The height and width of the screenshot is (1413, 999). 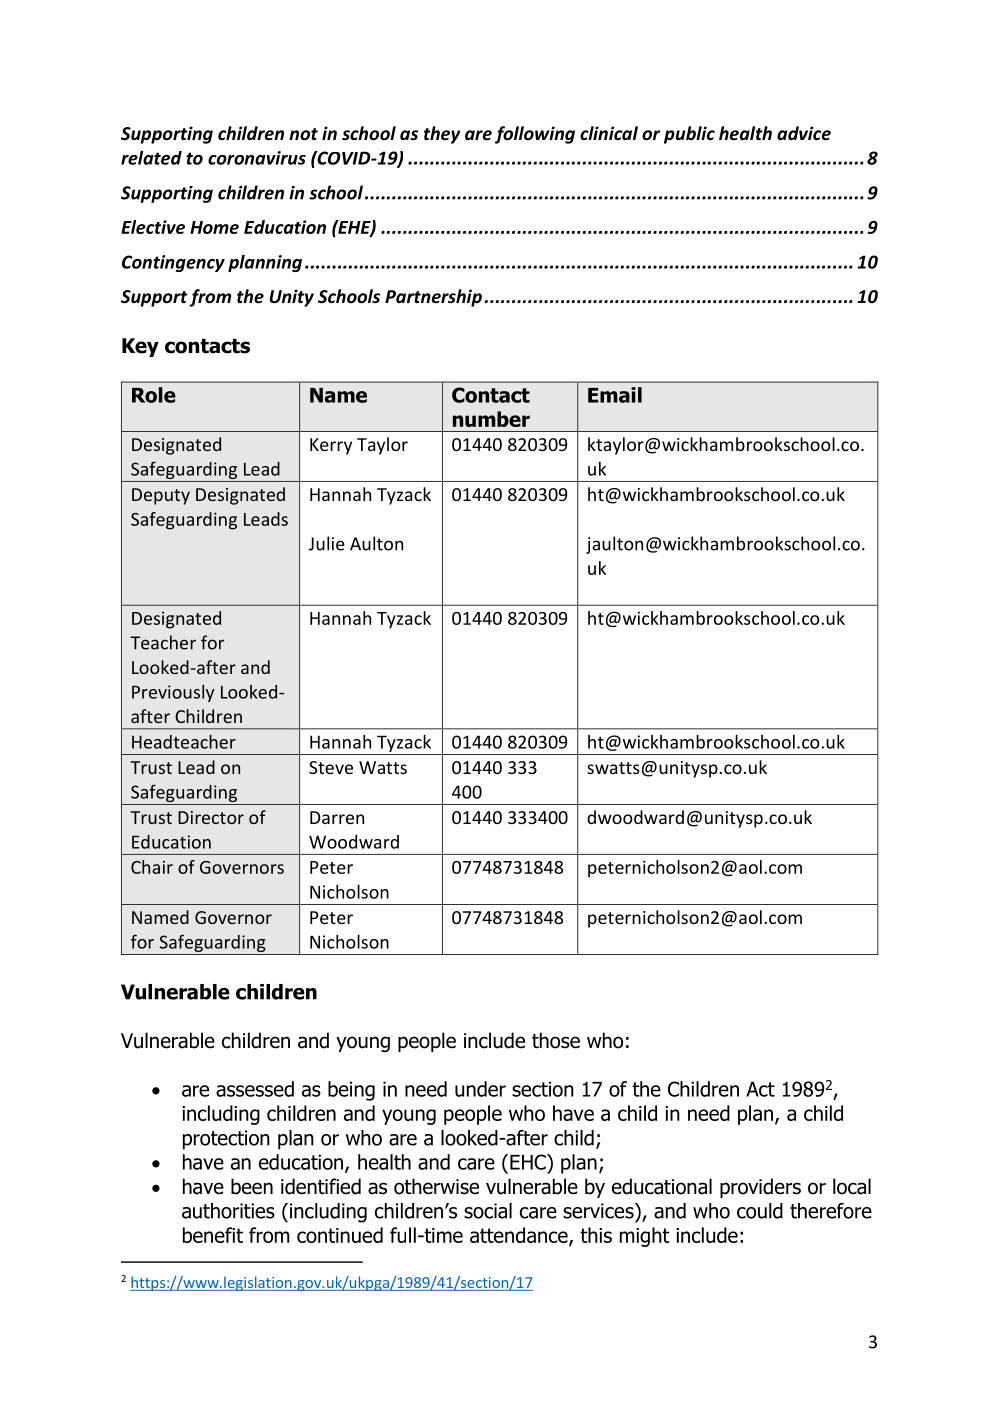 What do you see at coordinates (615, 395) in the screenshot?
I see `Email` at bounding box center [615, 395].
